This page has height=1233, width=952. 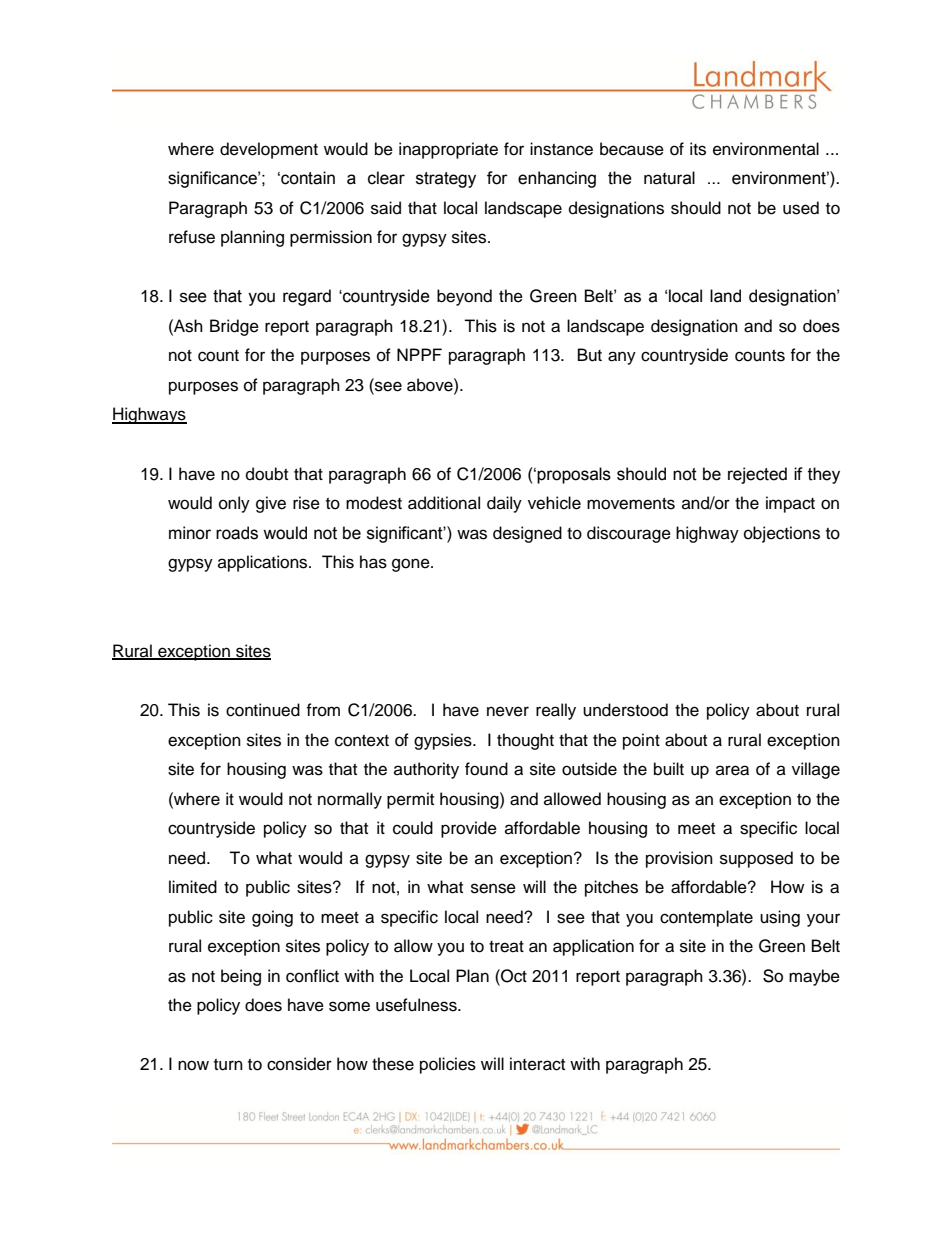 What do you see at coordinates (537, 1064) in the page?
I see `interact` at bounding box center [537, 1064].
